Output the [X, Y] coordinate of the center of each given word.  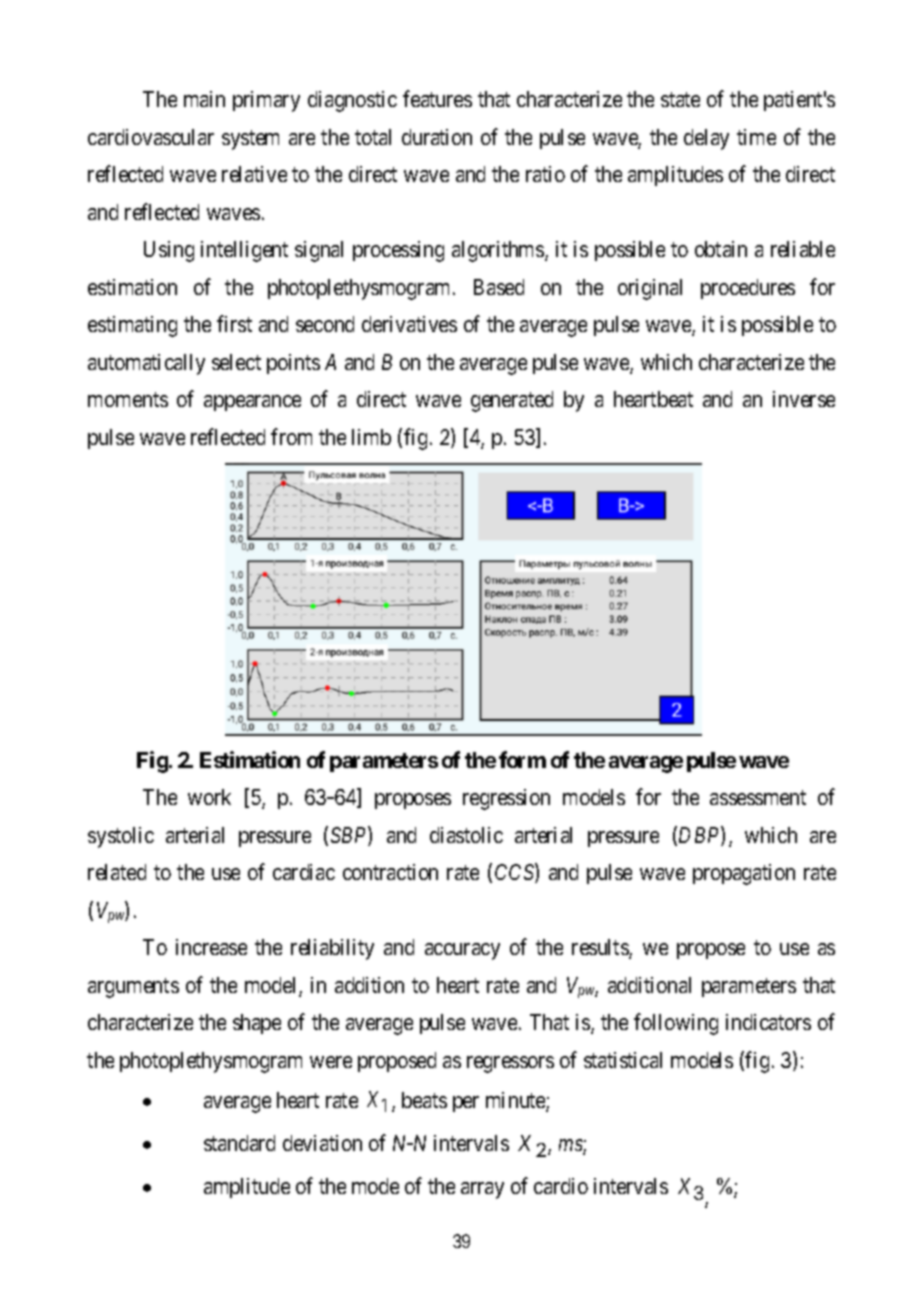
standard [239, 1143]
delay [706, 139]
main [204, 99]
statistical [623, 1060]
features [437, 98]
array [482, 1190]
